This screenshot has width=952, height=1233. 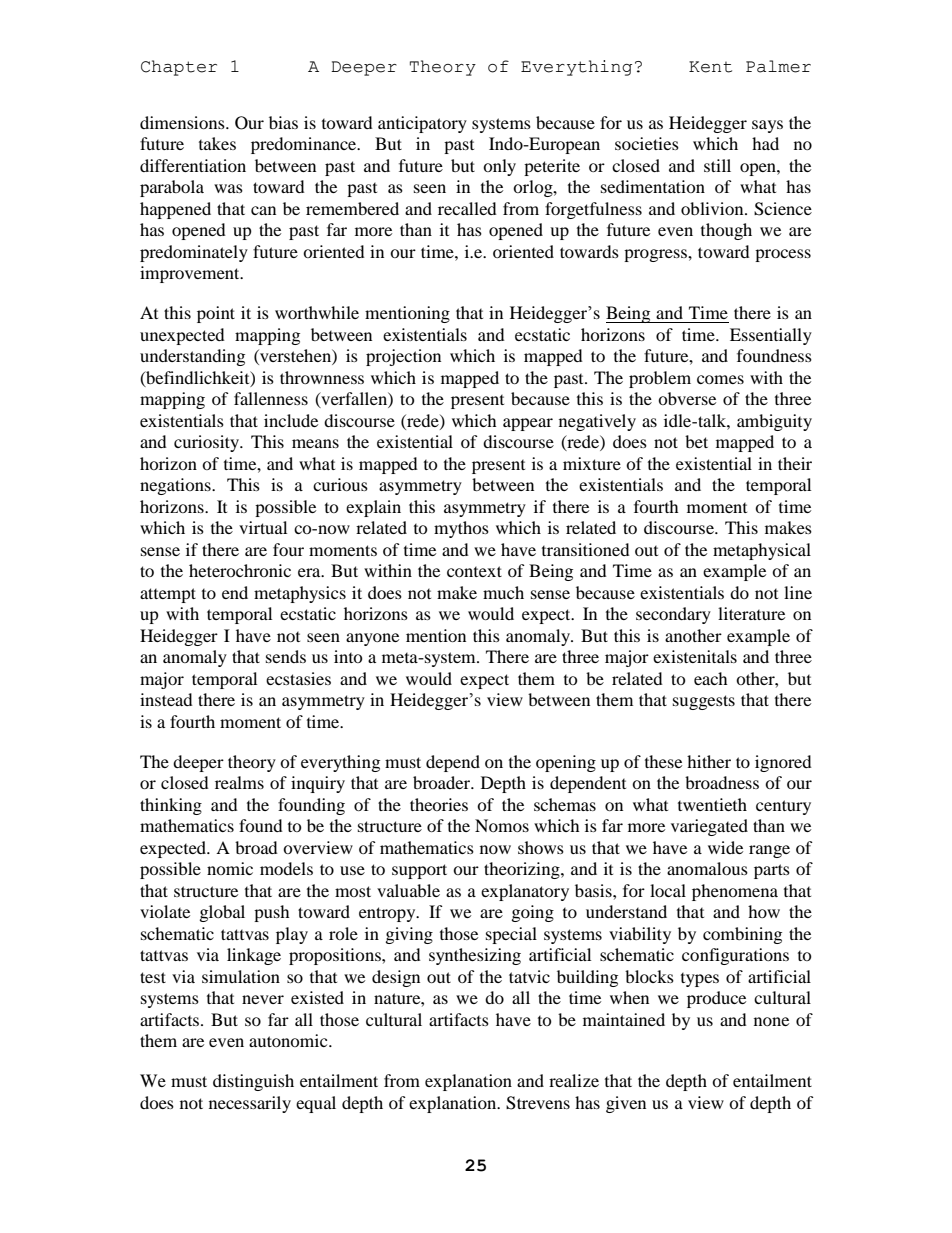 I want to click on comes, so click(x=720, y=379).
